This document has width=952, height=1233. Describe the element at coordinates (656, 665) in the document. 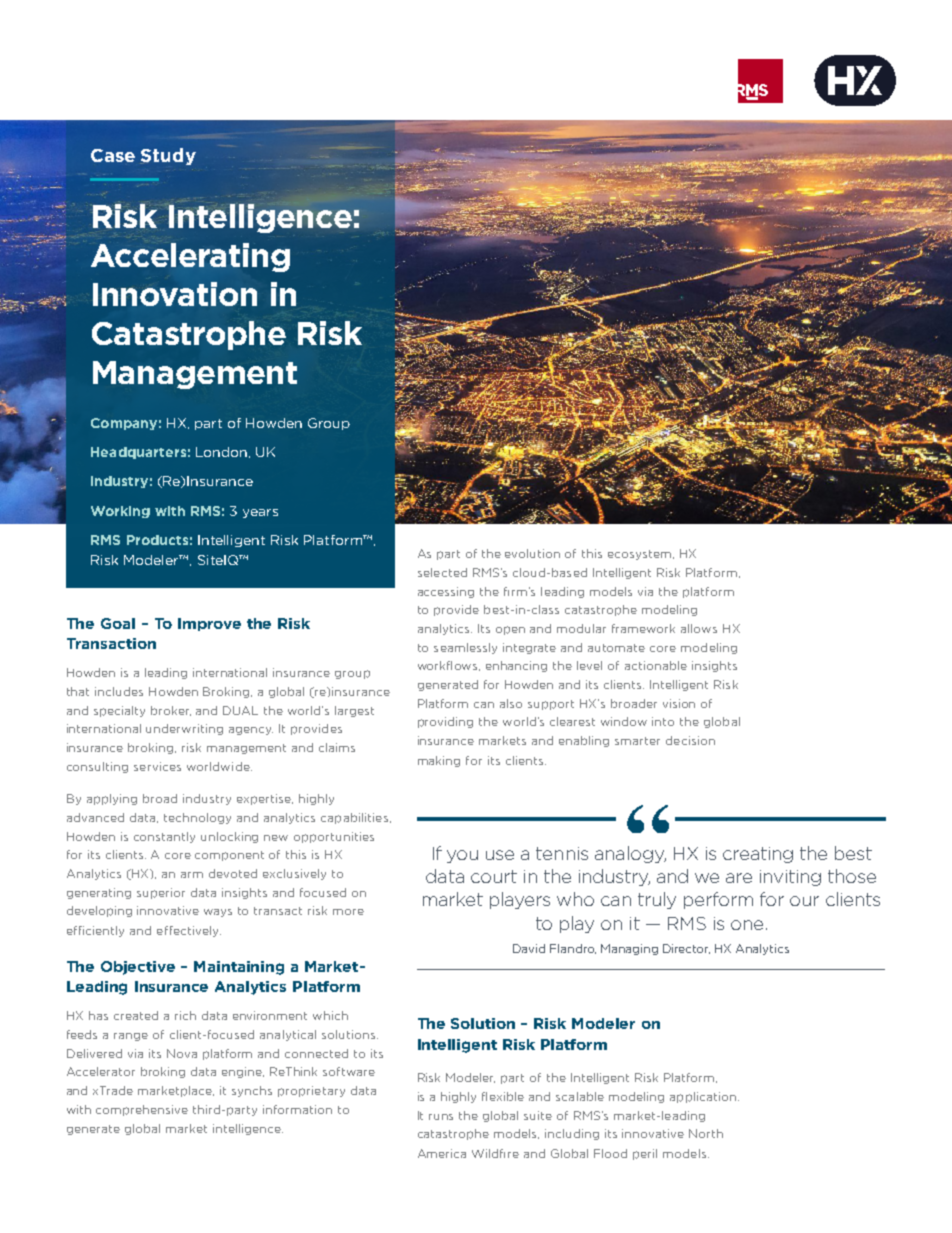

I see `actionable` at that location.
